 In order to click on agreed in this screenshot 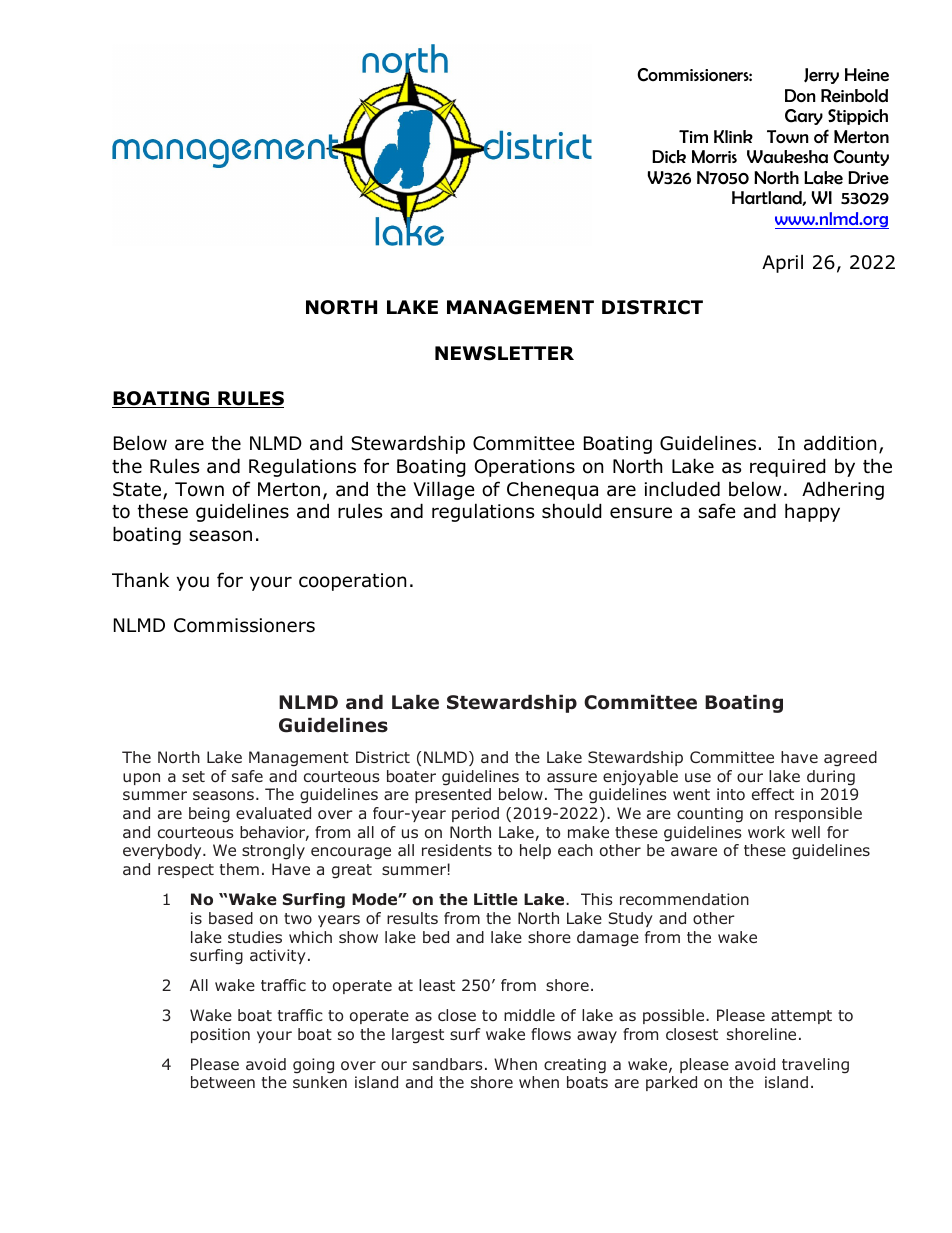, I will do `click(850, 759)`.
